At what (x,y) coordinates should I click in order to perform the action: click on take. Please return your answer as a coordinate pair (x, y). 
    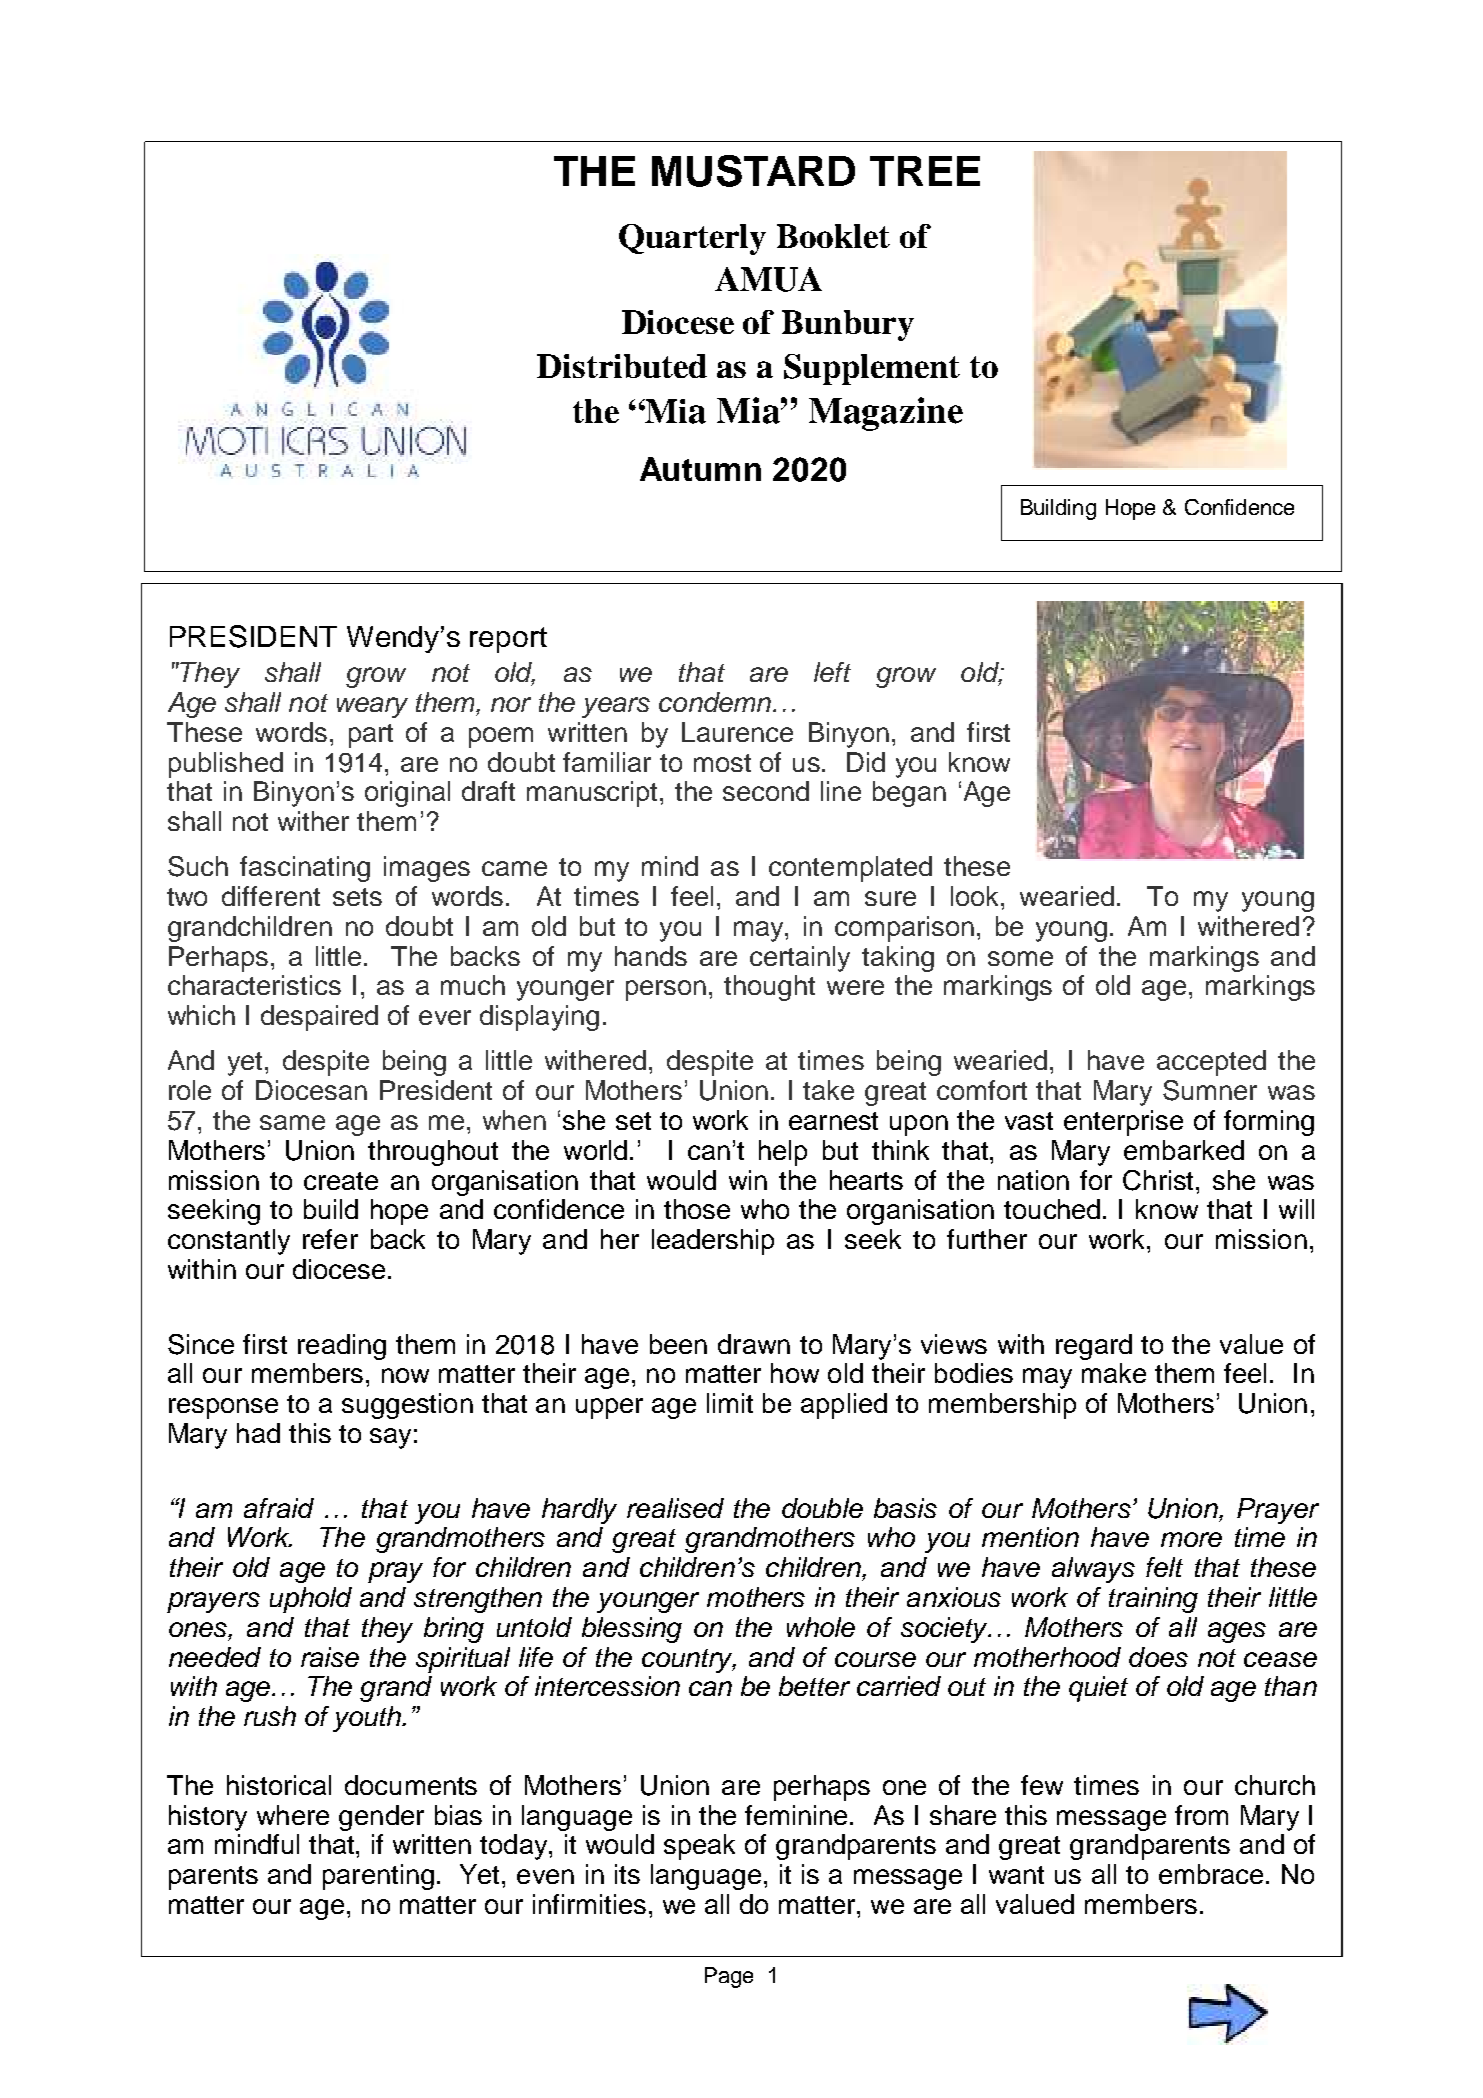
    Looking at the image, I should click on (828, 1090).
